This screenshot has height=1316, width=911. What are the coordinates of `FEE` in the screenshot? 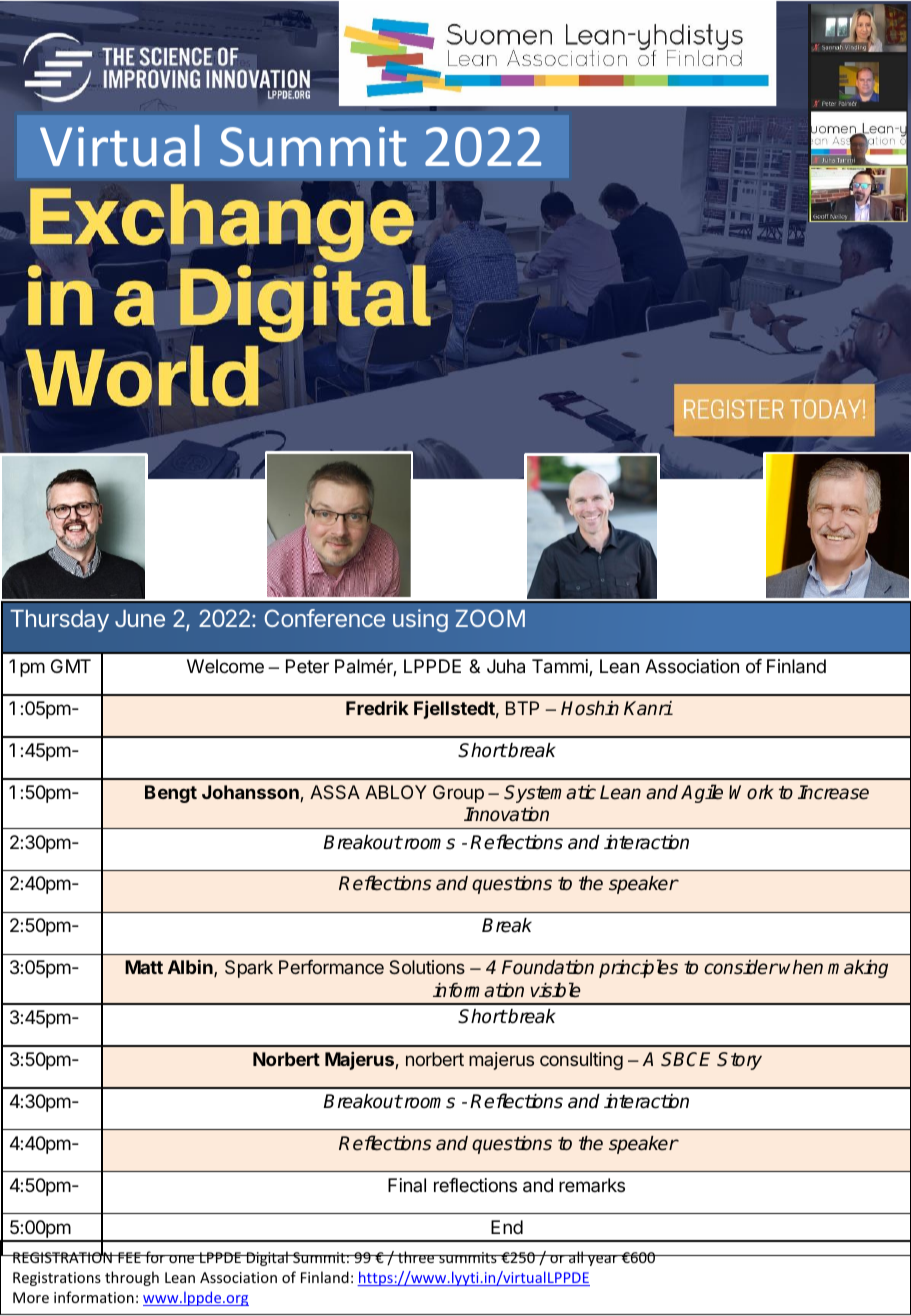 It's located at (129, 1257).
